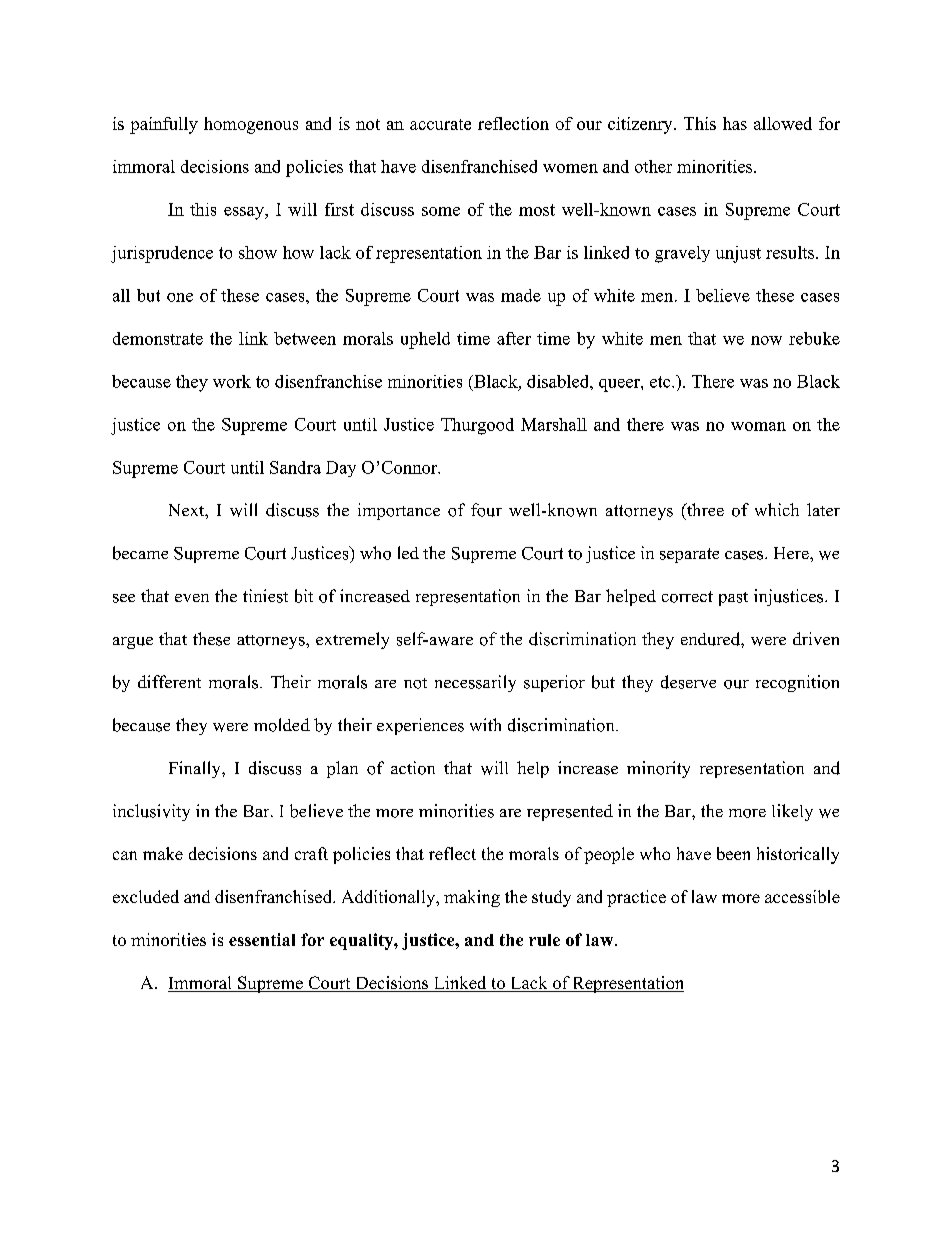  I want to click on four, so click(486, 510).
